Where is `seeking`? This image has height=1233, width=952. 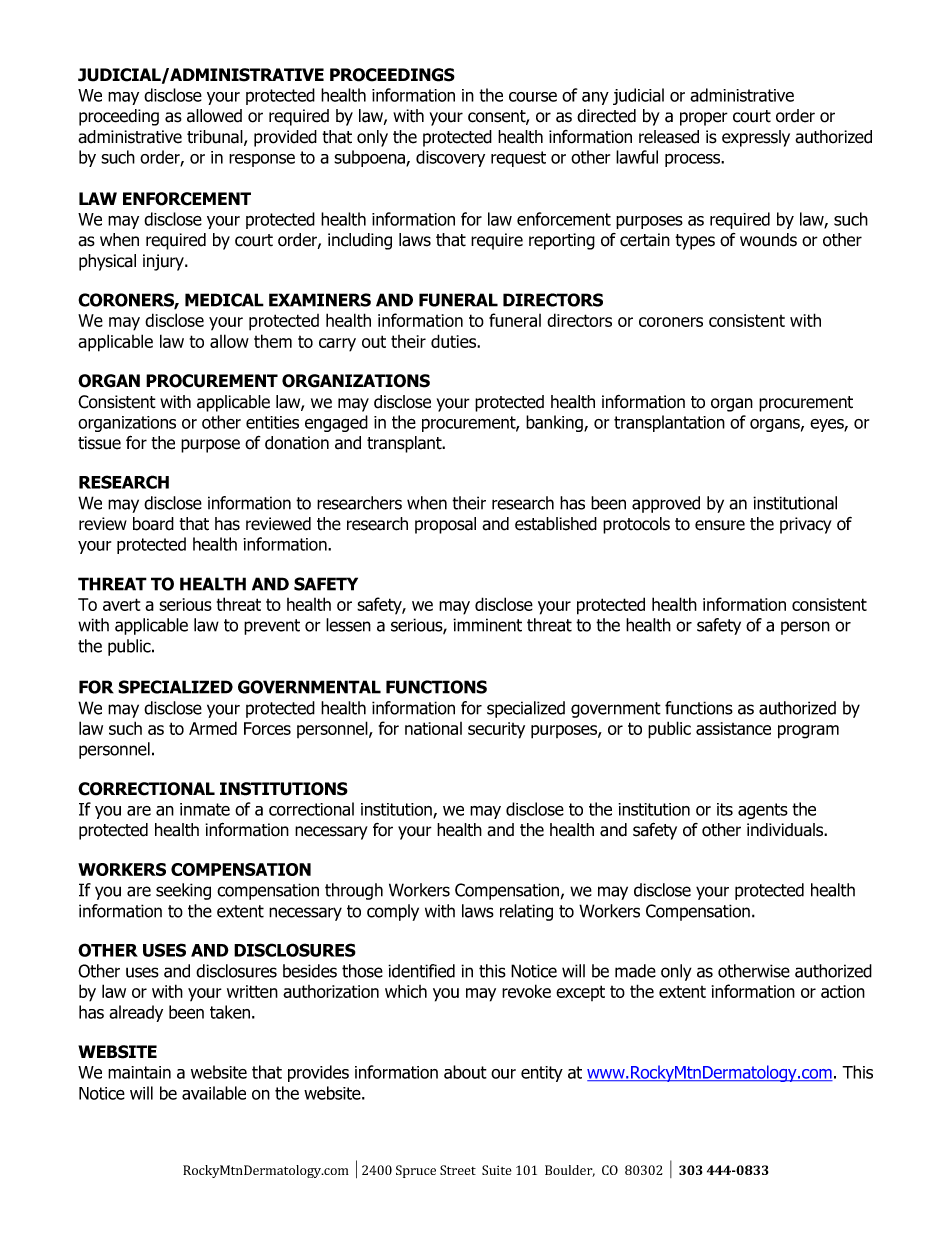 seeking is located at coordinates (183, 891).
